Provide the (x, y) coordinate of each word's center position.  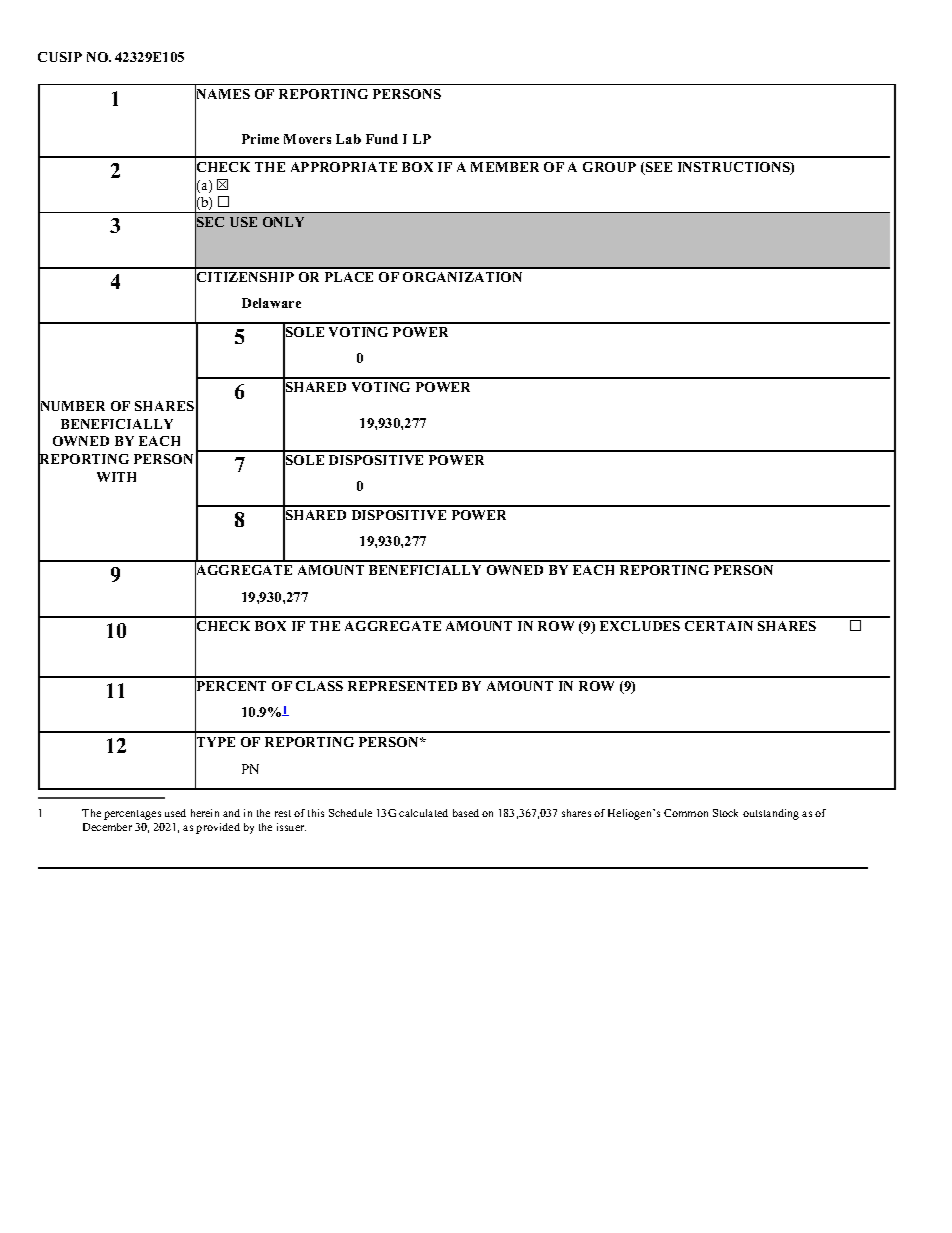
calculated (423, 813)
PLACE (349, 277)
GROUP (609, 167)
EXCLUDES (640, 626)
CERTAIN (719, 626)
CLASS (319, 686)
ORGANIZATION (462, 277)
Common (686, 813)
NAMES (222, 94)
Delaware (271, 303)
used (175, 813)
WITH (116, 477)
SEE (657, 168)
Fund (382, 139)
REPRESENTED (402, 686)
